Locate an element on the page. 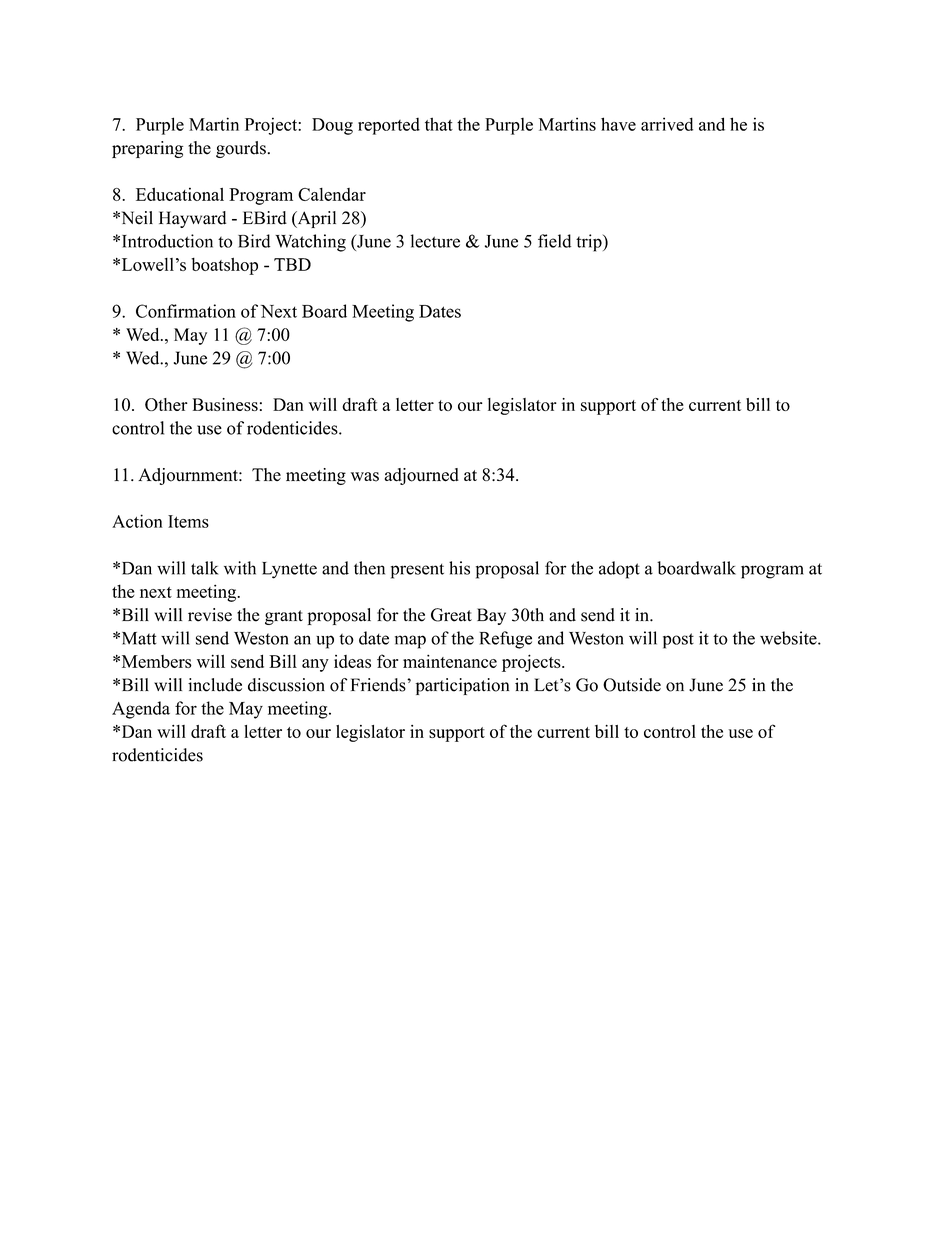 The width and height of the image is (952, 1233). arrived is located at coordinates (667, 124).
